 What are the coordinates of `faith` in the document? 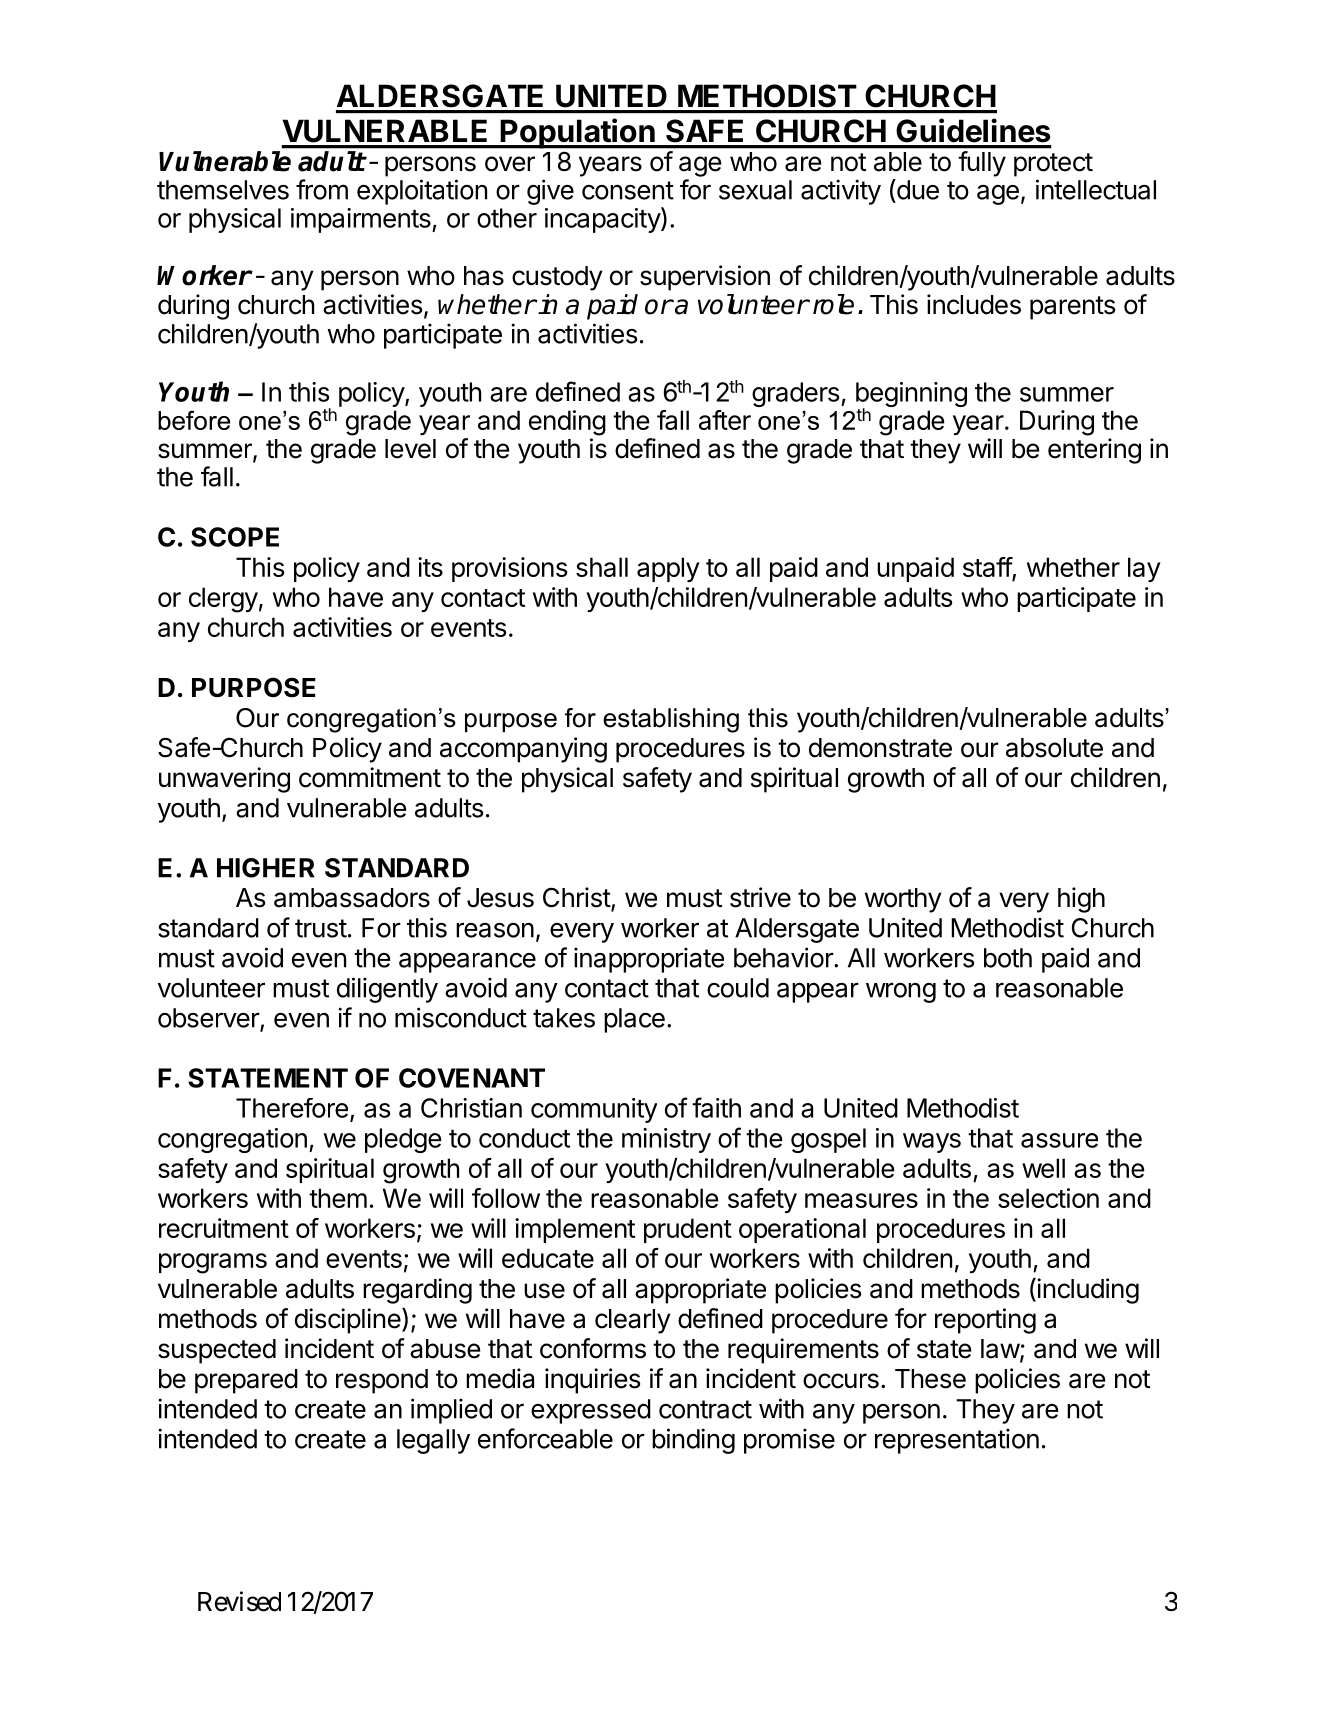 It's located at (716, 1107).
